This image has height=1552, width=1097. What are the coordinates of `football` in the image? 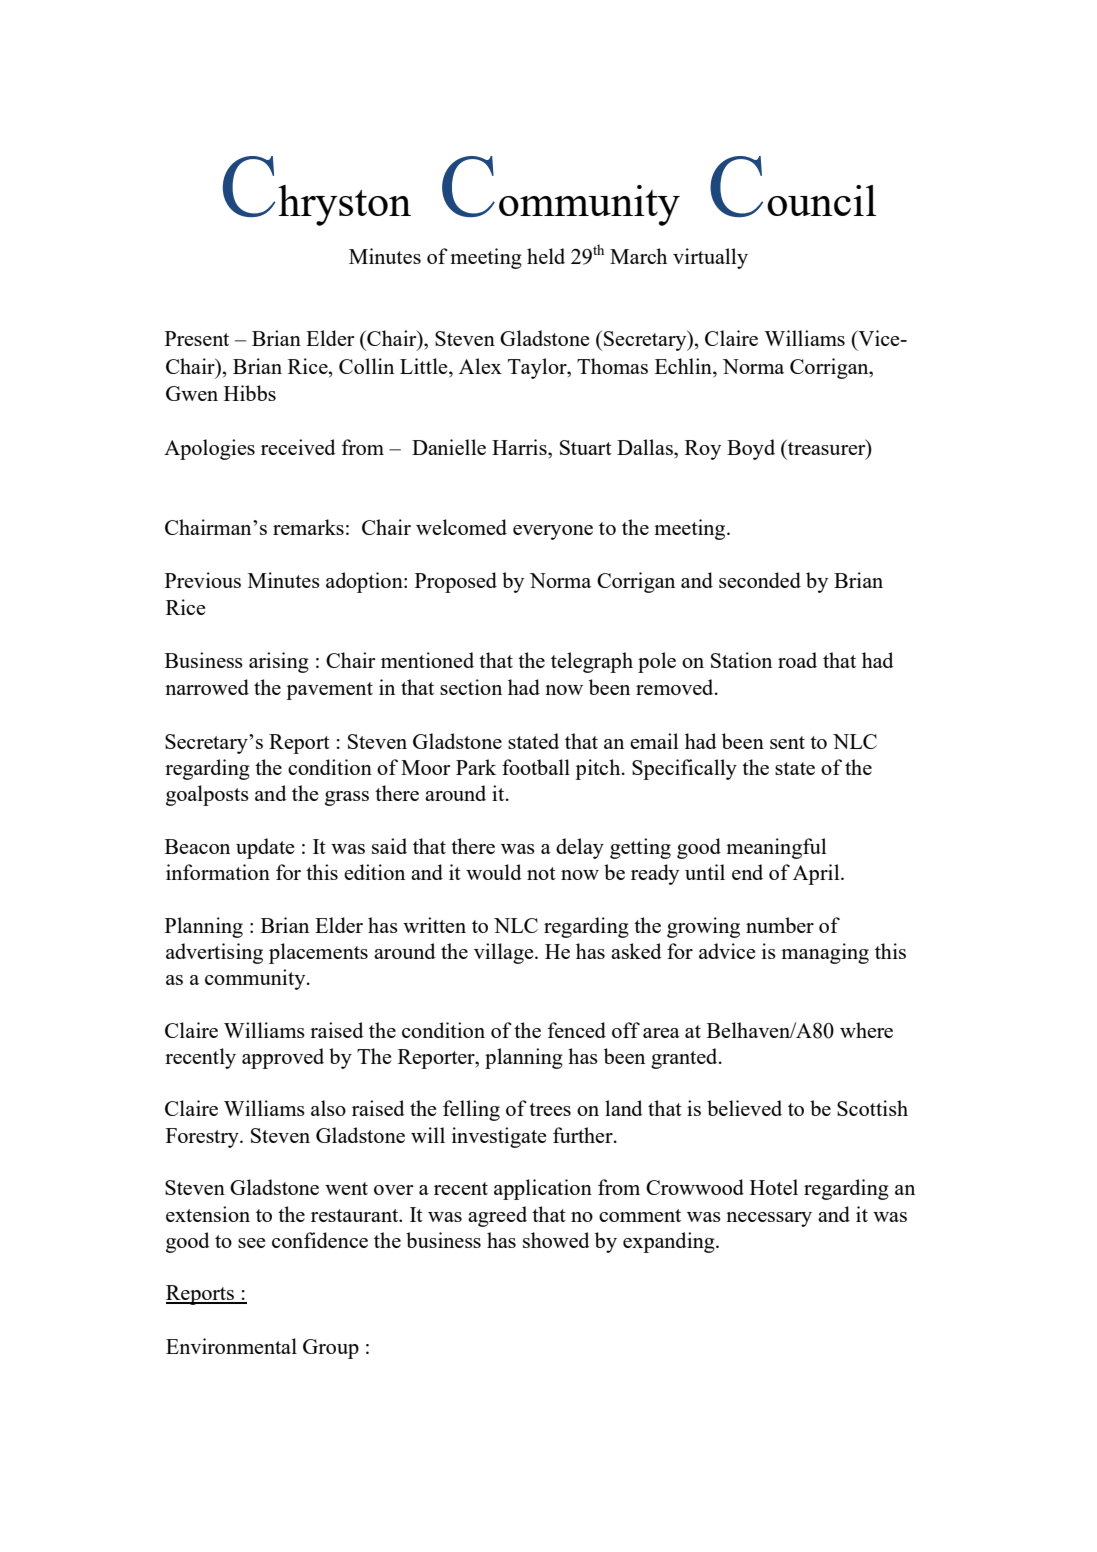 It's located at (536, 767).
